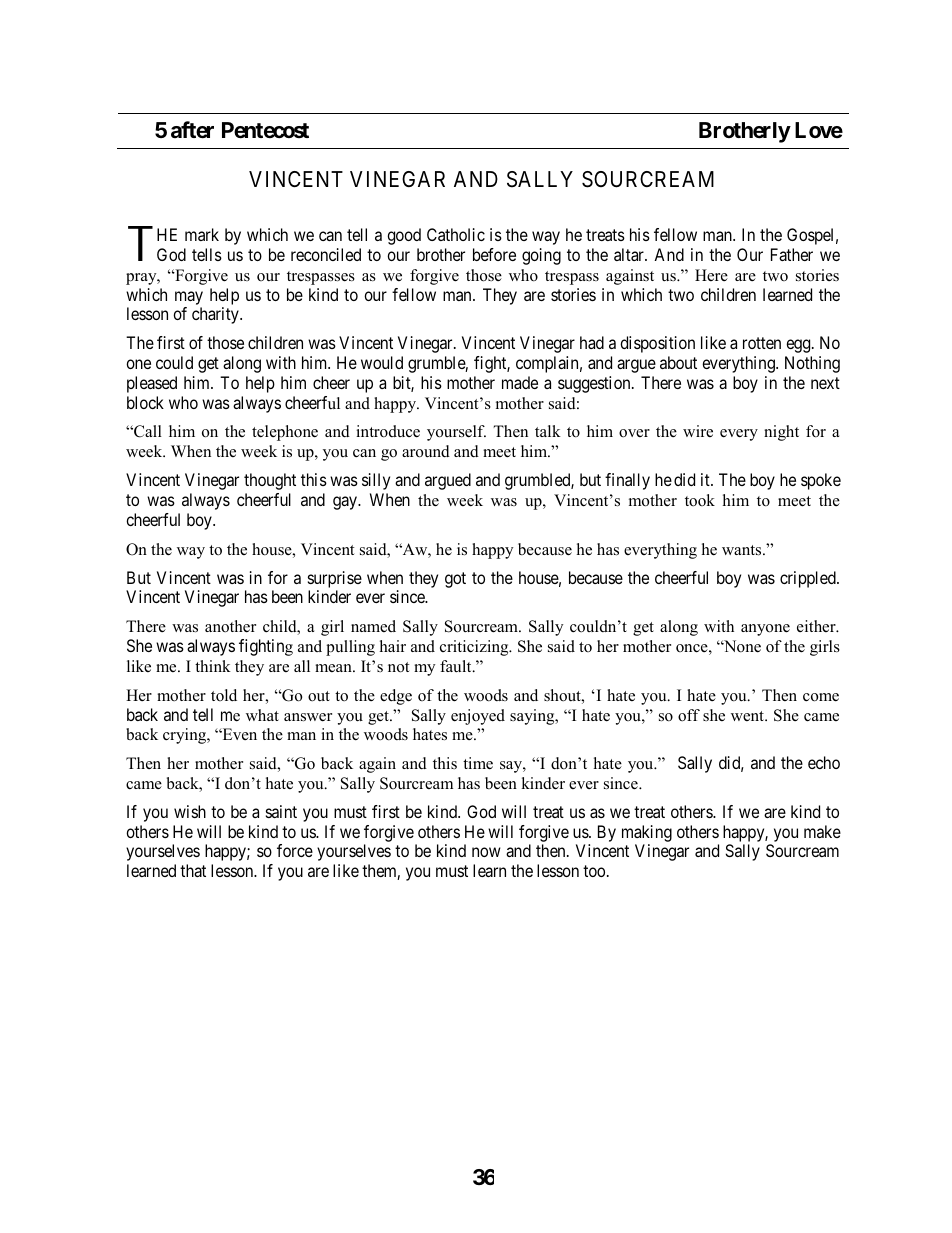 The height and width of the screenshot is (1233, 952). What do you see at coordinates (192, 130) in the screenshot?
I see `after` at bounding box center [192, 130].
